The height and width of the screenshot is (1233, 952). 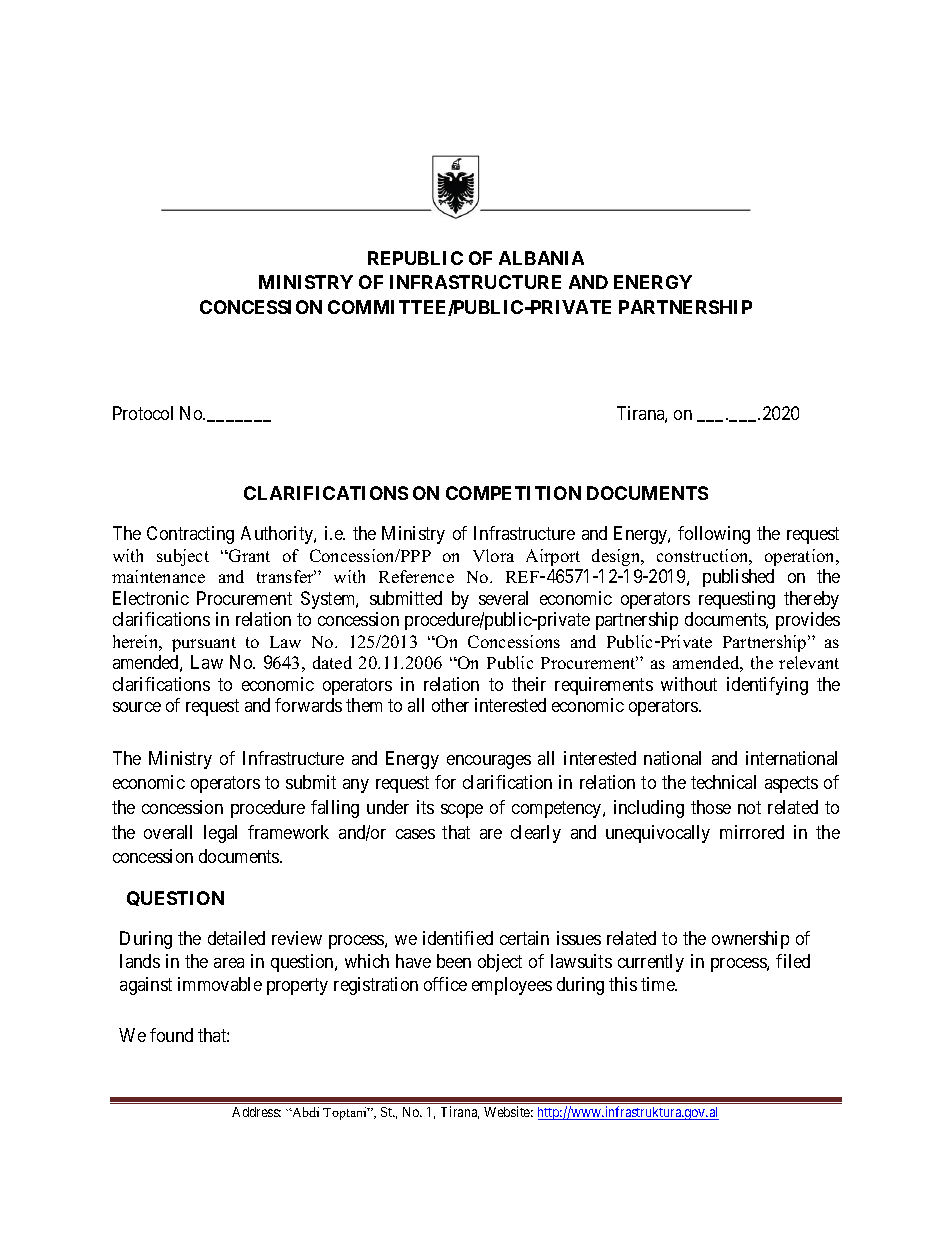 What do you see at coordinates (541, 258) in the screenshot?
I see `ALBANIA` at bounding box center [541, 258].
